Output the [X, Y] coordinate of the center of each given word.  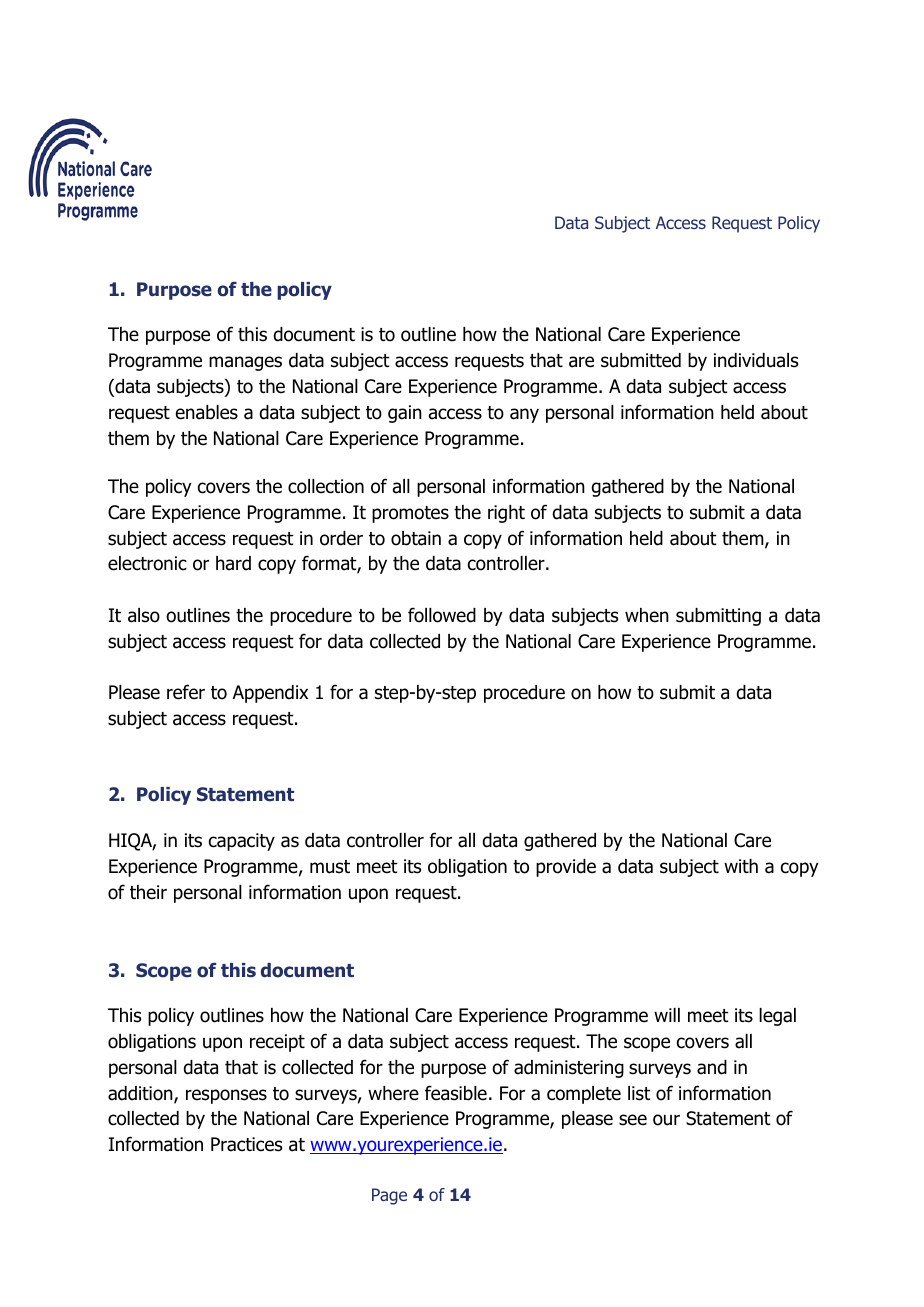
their [148, 892]
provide [566, 868]
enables [207, 412]
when [647, 615]
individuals [756, 360]
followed [442, 615]
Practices [246, 1144]
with [741, 866]
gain [405, 414]
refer [186, 692]
